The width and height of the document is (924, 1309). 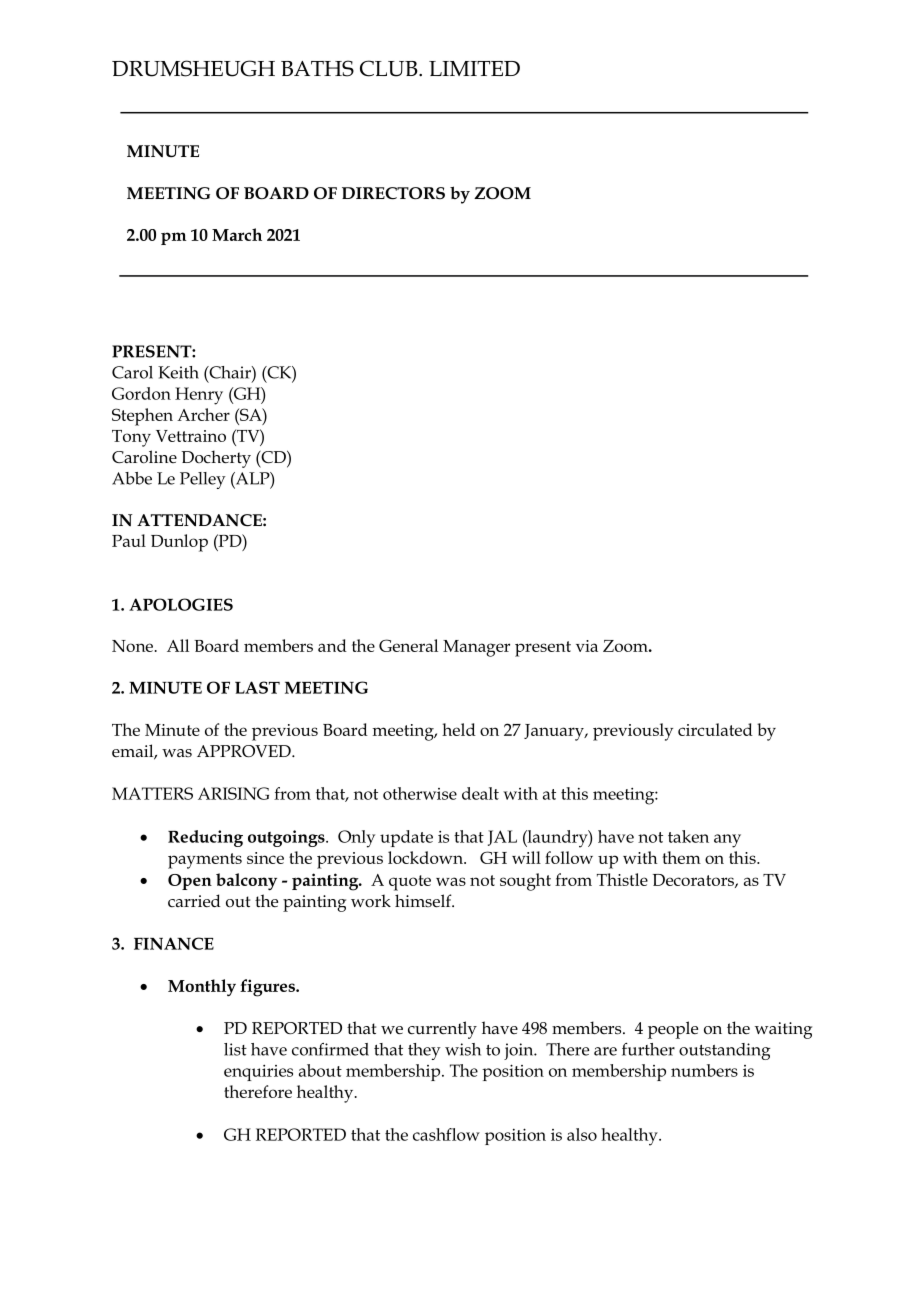 I want to click on DIRECTORS, so click(x=393, y=193).
